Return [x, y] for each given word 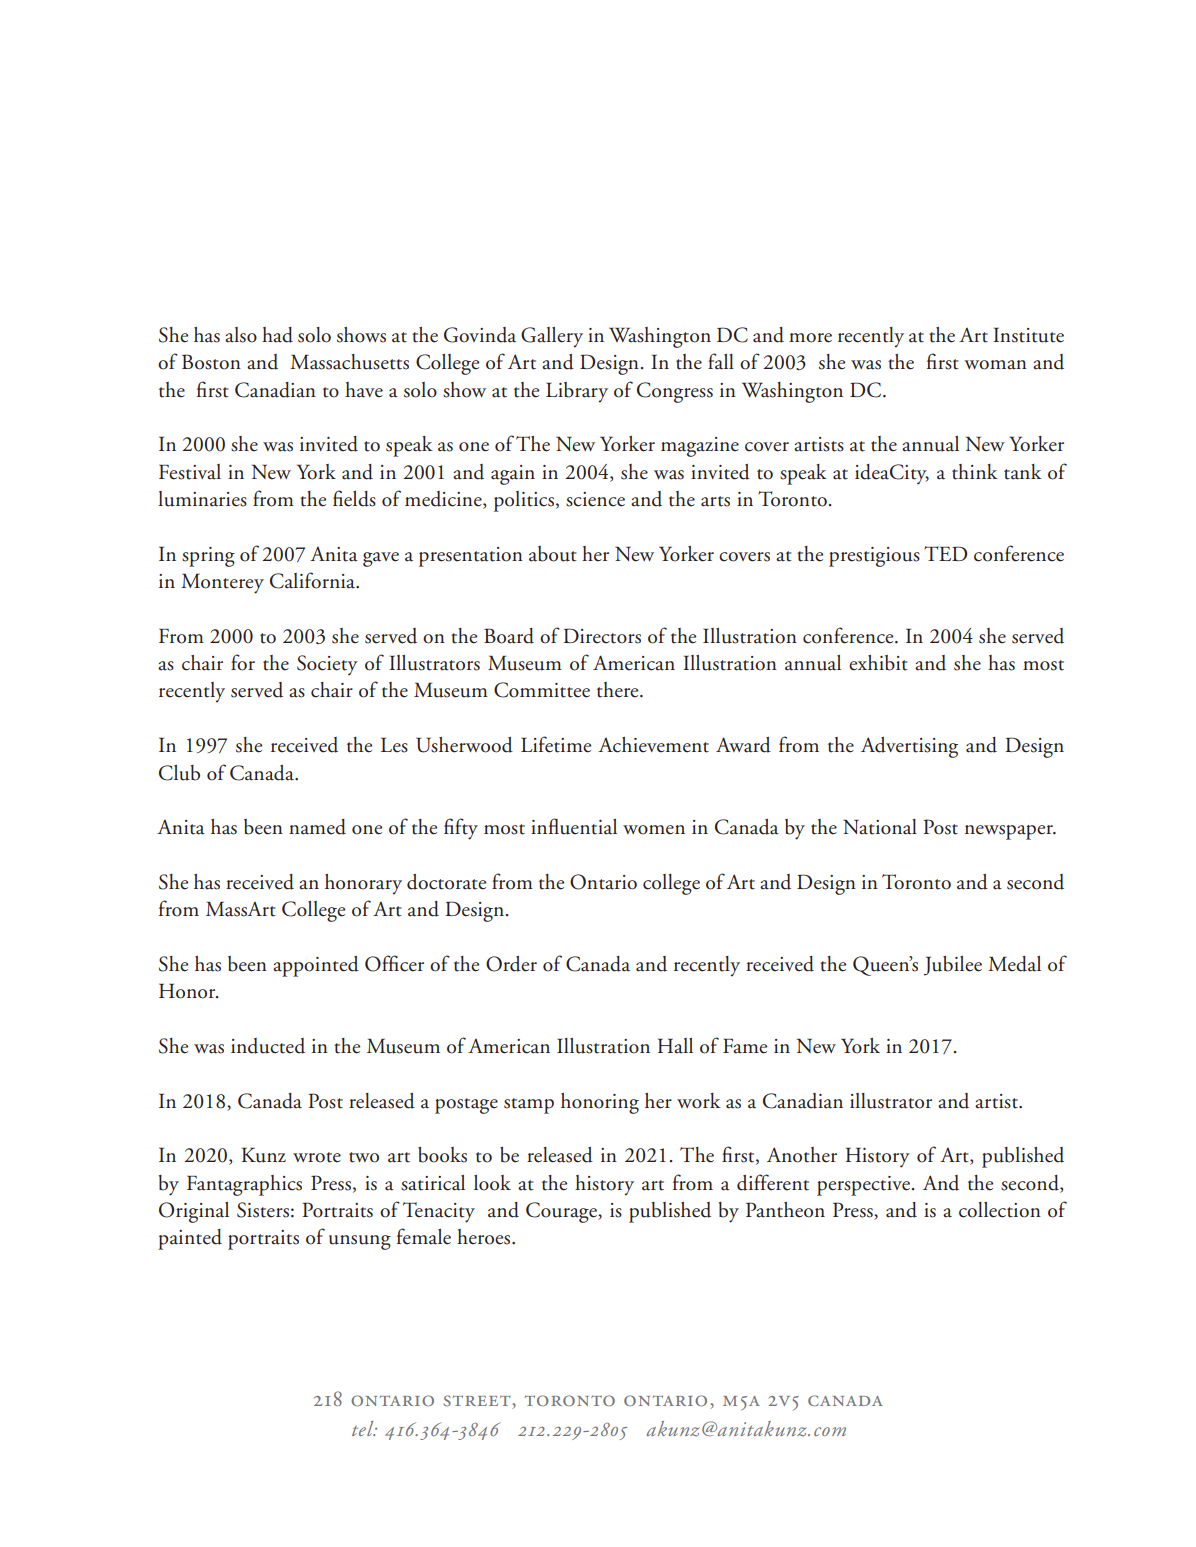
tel [364, 1428]
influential [574, 826]
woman [995, 365]
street [478, 1402]
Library [577, 392]
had [277, 335]
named [317, 827]
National [880, 827]
